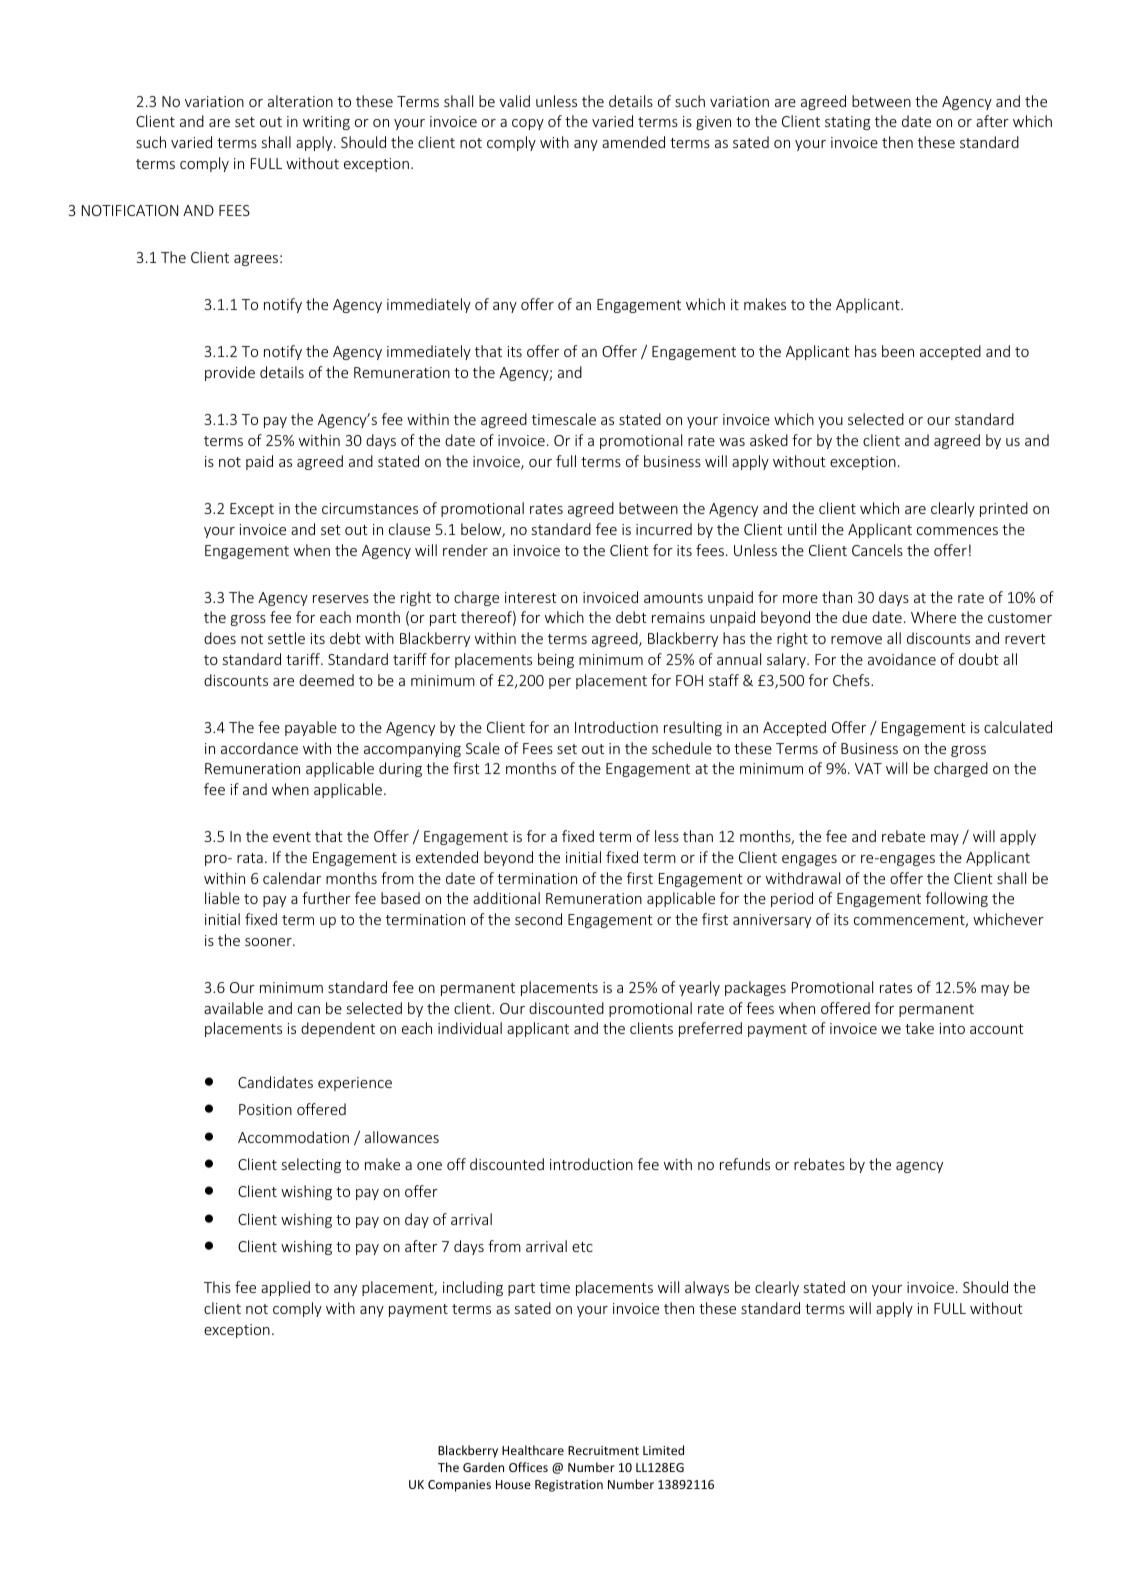 The height and width of the screenshot is (1589, 1123). I want to click on does, so click(220, 638).
